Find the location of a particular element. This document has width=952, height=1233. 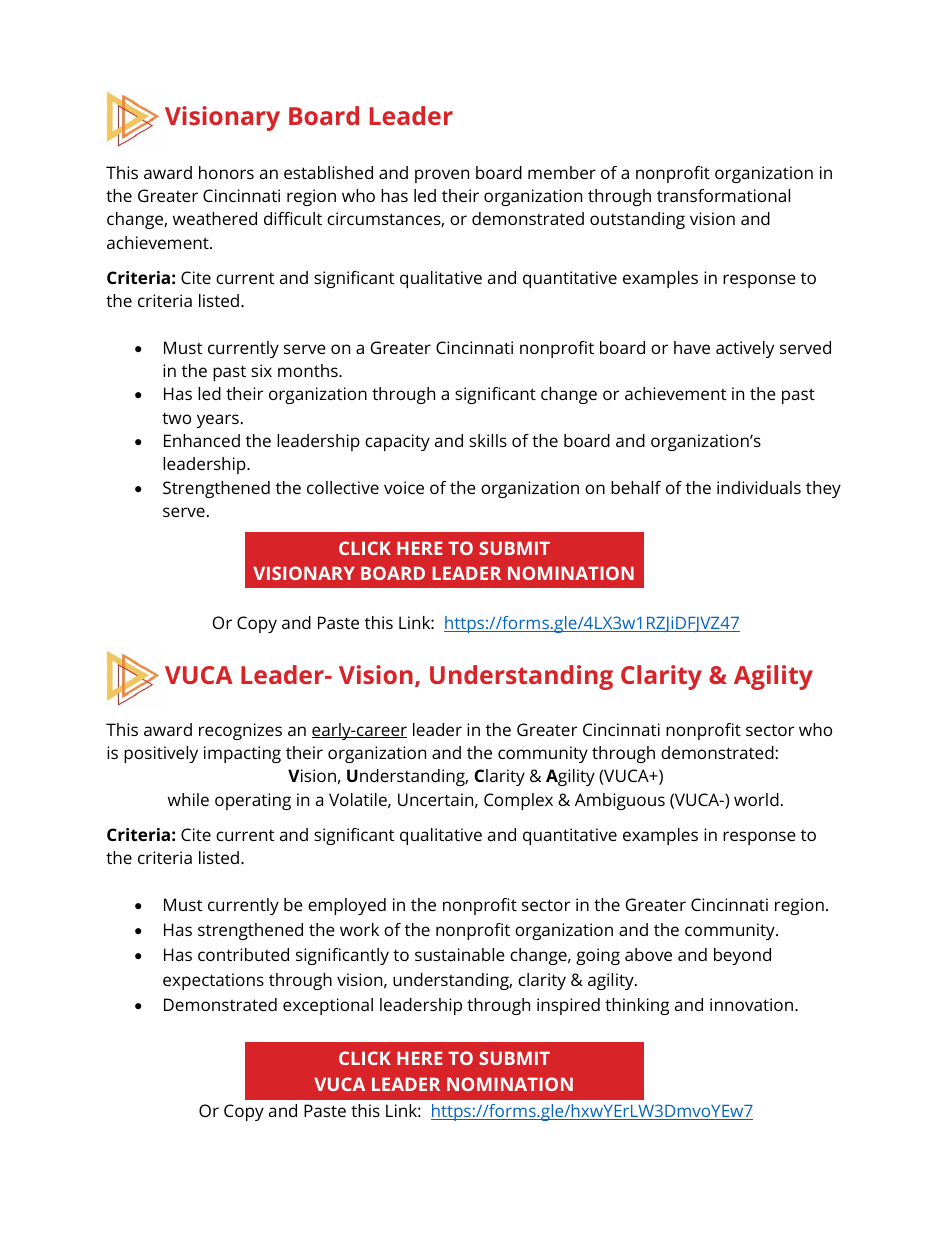

proven is located at coordinates (442, 176).
